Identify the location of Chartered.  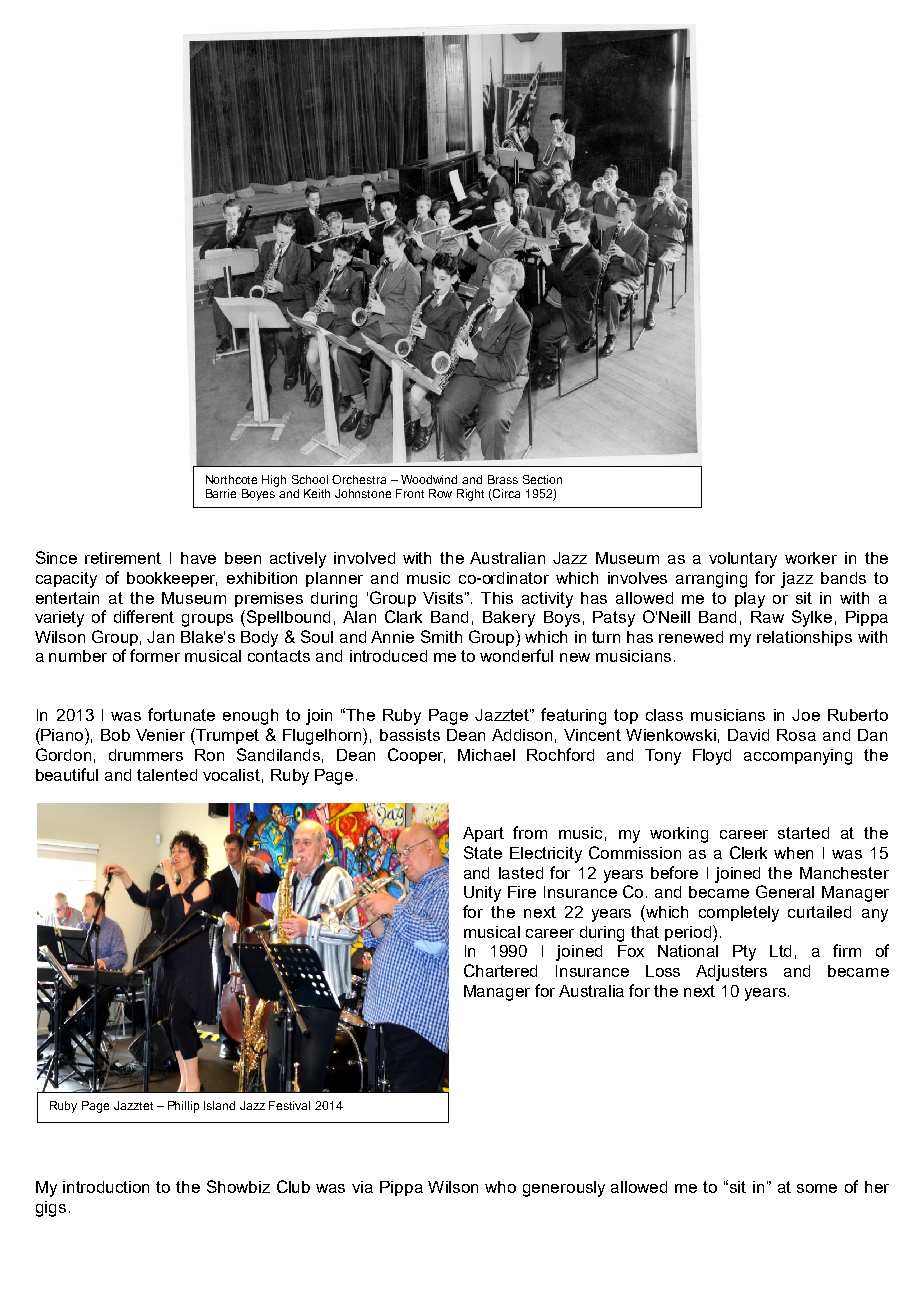
(500, 970).
